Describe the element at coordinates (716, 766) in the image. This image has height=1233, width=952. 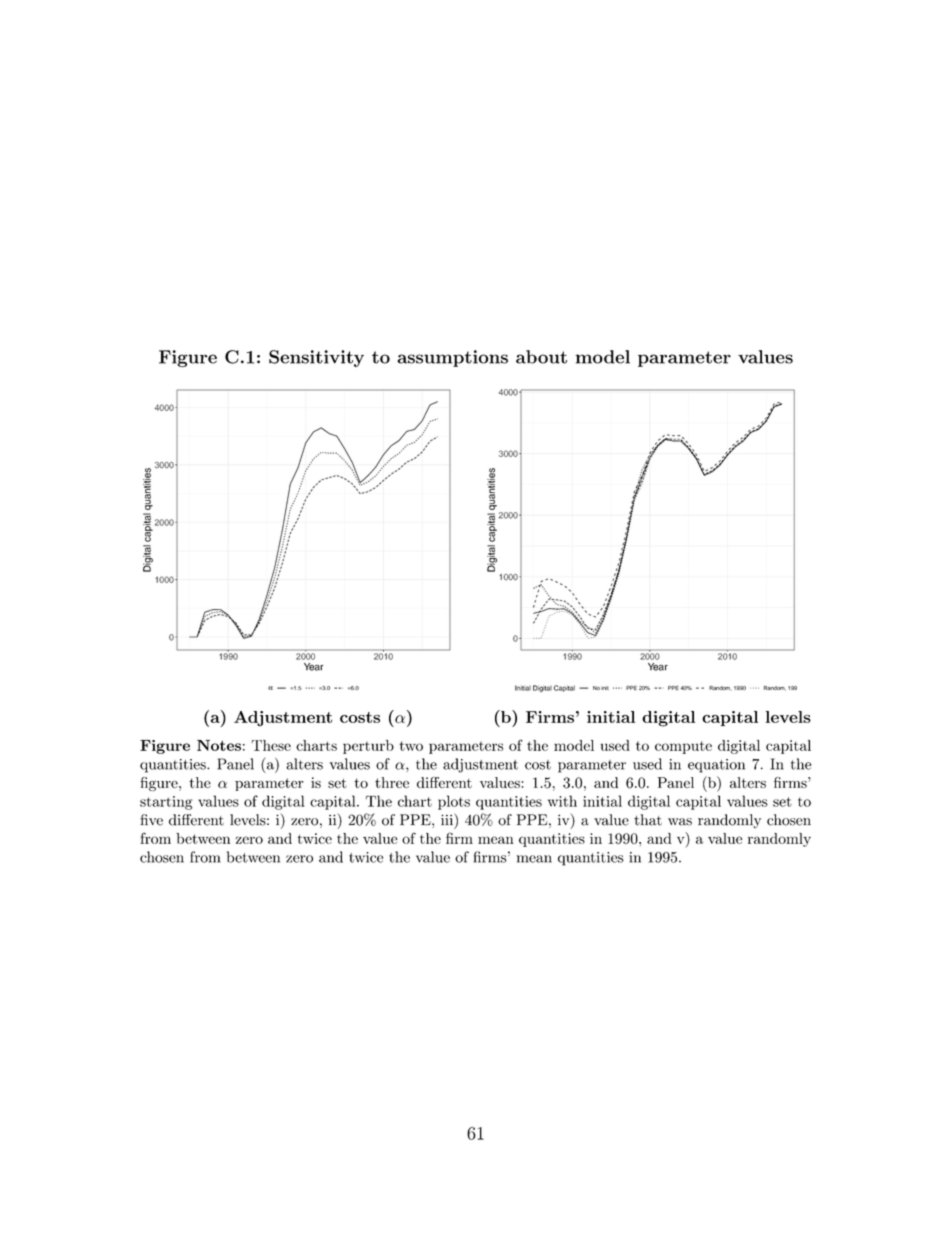
I see `equation` at that location.
